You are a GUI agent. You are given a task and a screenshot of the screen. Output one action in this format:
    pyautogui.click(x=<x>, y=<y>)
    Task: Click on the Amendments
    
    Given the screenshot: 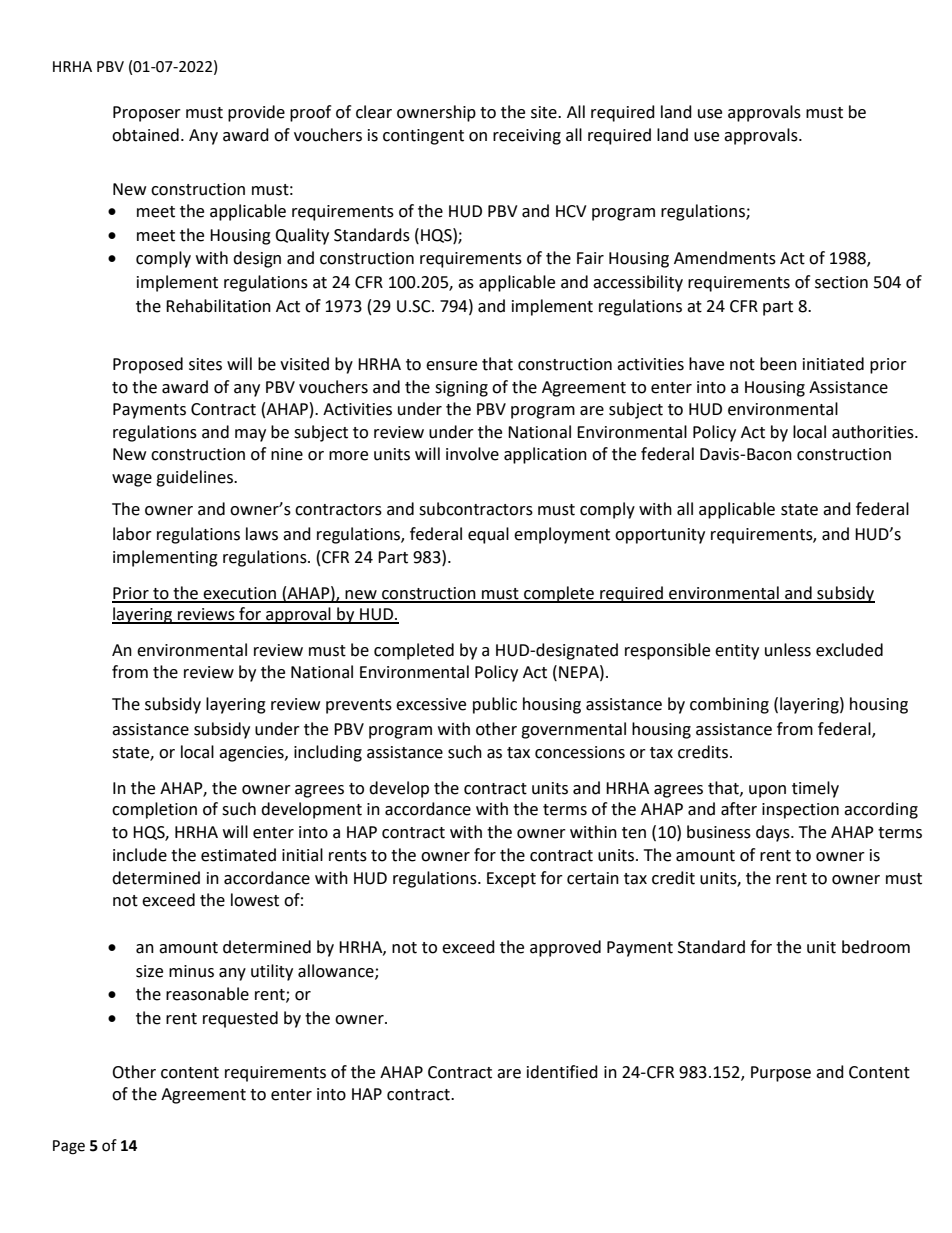 What is the action you would take?
    pyautogui.click(x=725, y=258)
